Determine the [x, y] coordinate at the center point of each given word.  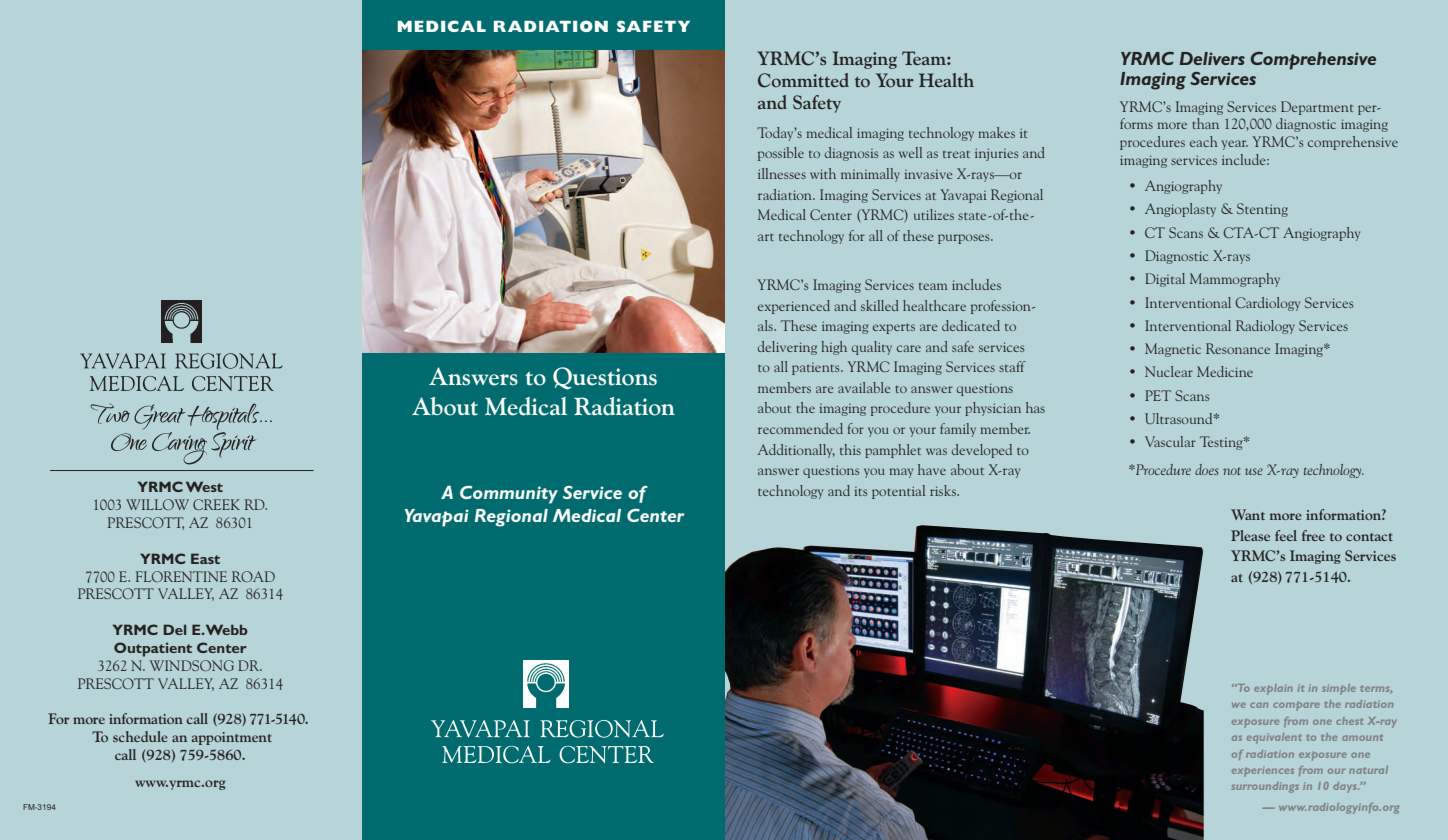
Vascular [1170, 441]
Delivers [1212, 58]
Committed [803, 80]
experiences [1263, 771]
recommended [800, 428]
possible [781, 154]
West [204, 486]
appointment [232, 738]
